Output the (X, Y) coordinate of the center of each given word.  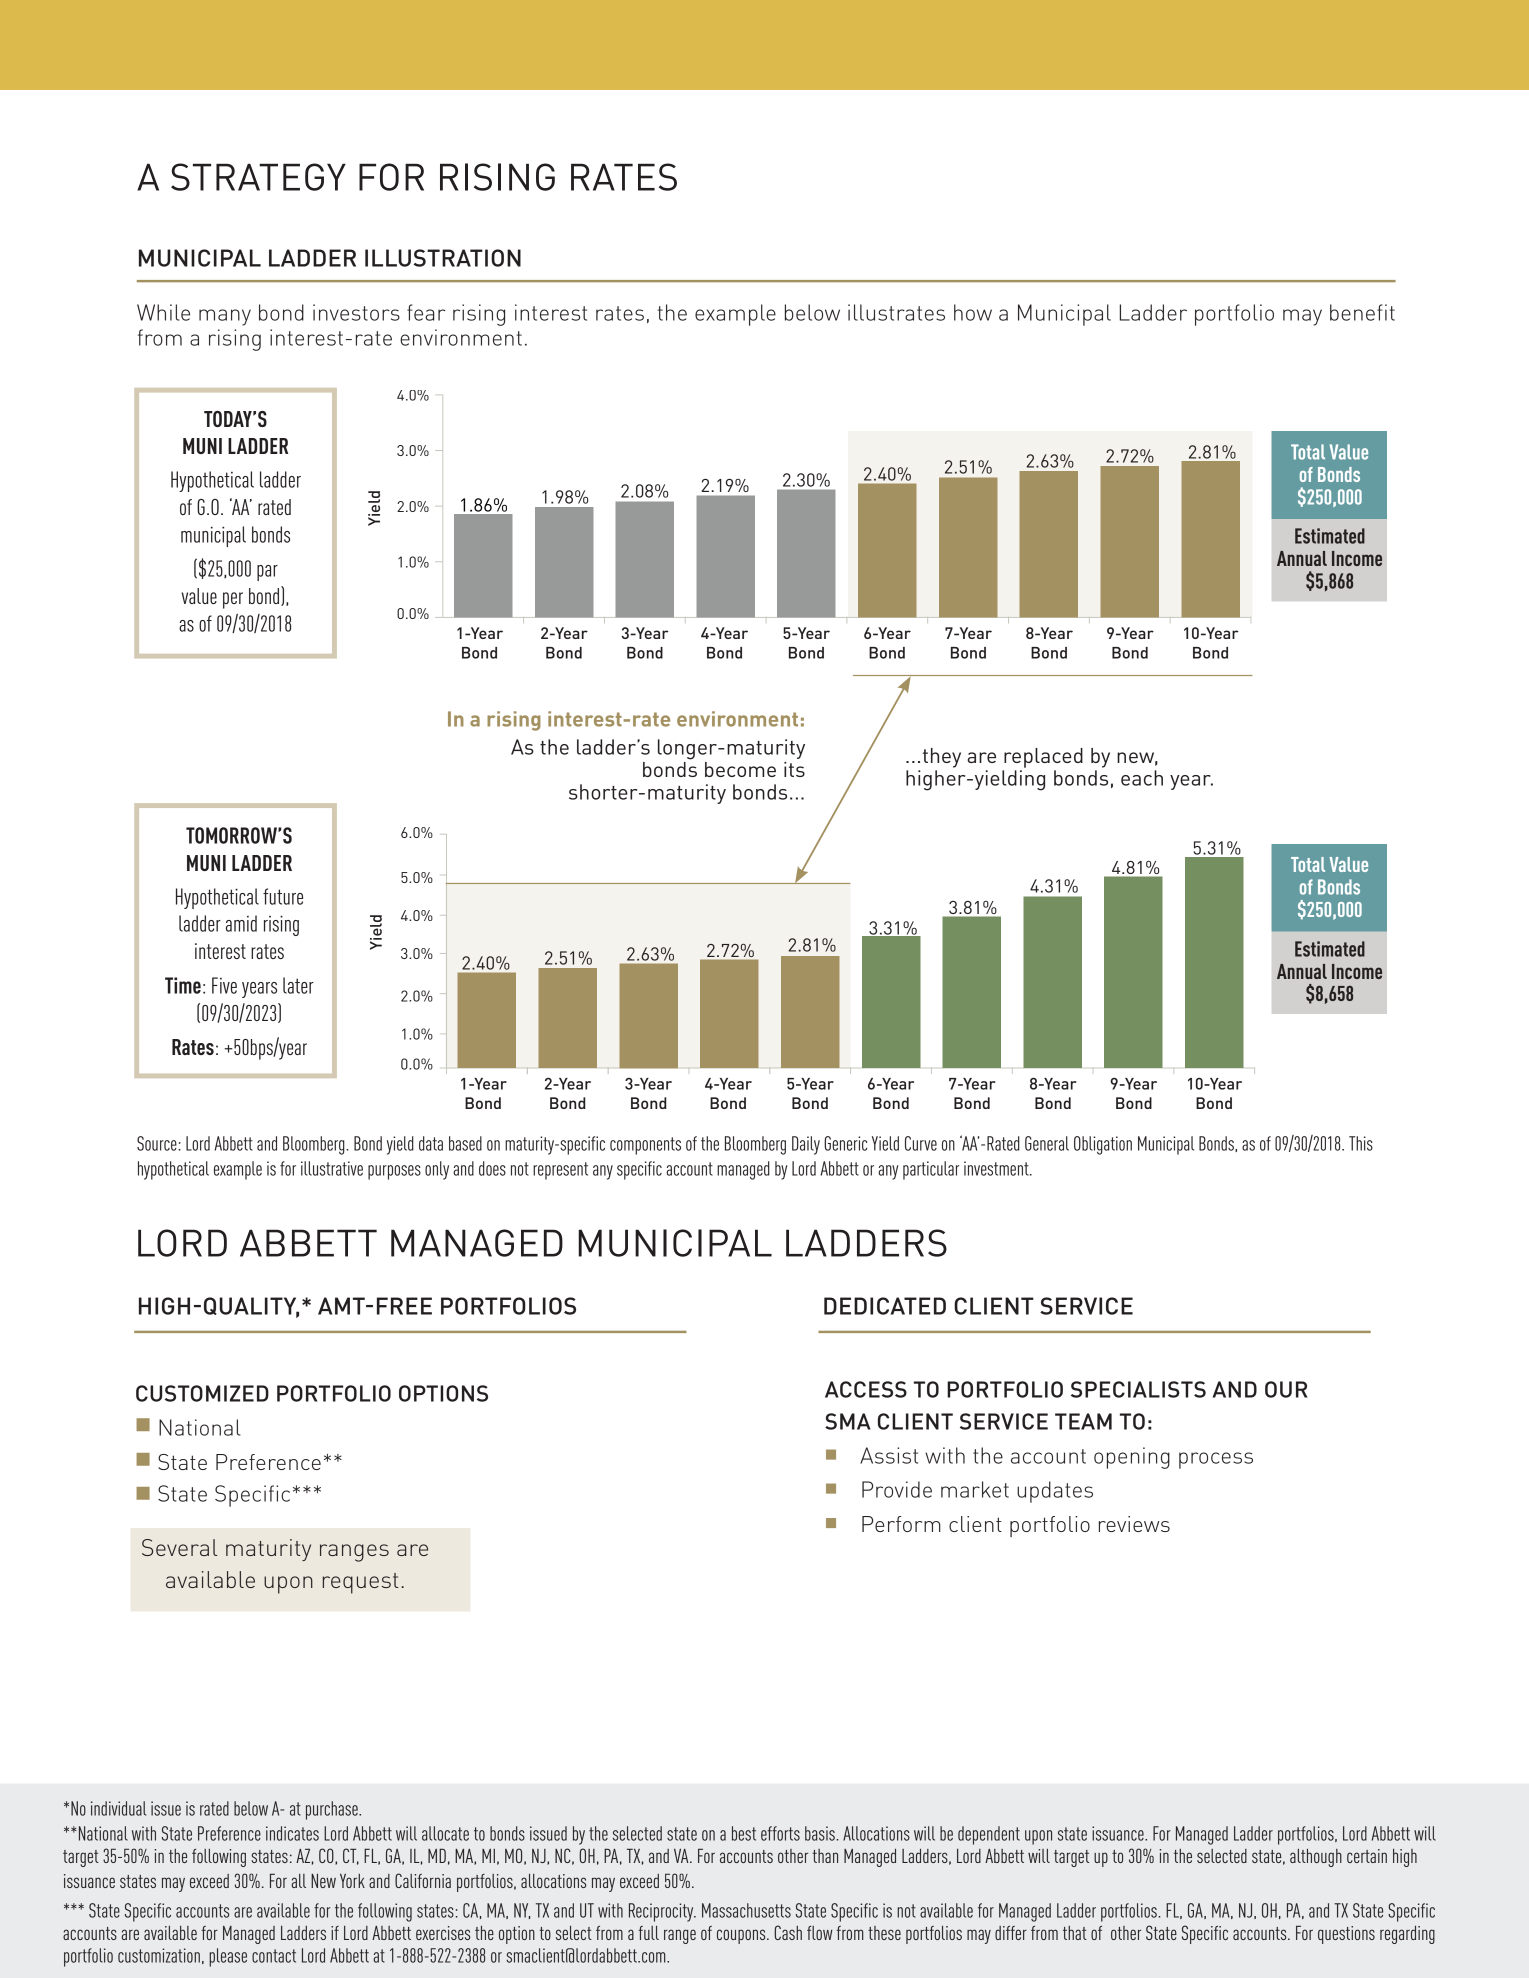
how (973, 312)
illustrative (332, 1168)
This (1361, 1143)
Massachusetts (746, 1910)
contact (274, 1956)
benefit (1362, 312)
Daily (806, 1145)
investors (356, 312)
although (1316, 1858)
